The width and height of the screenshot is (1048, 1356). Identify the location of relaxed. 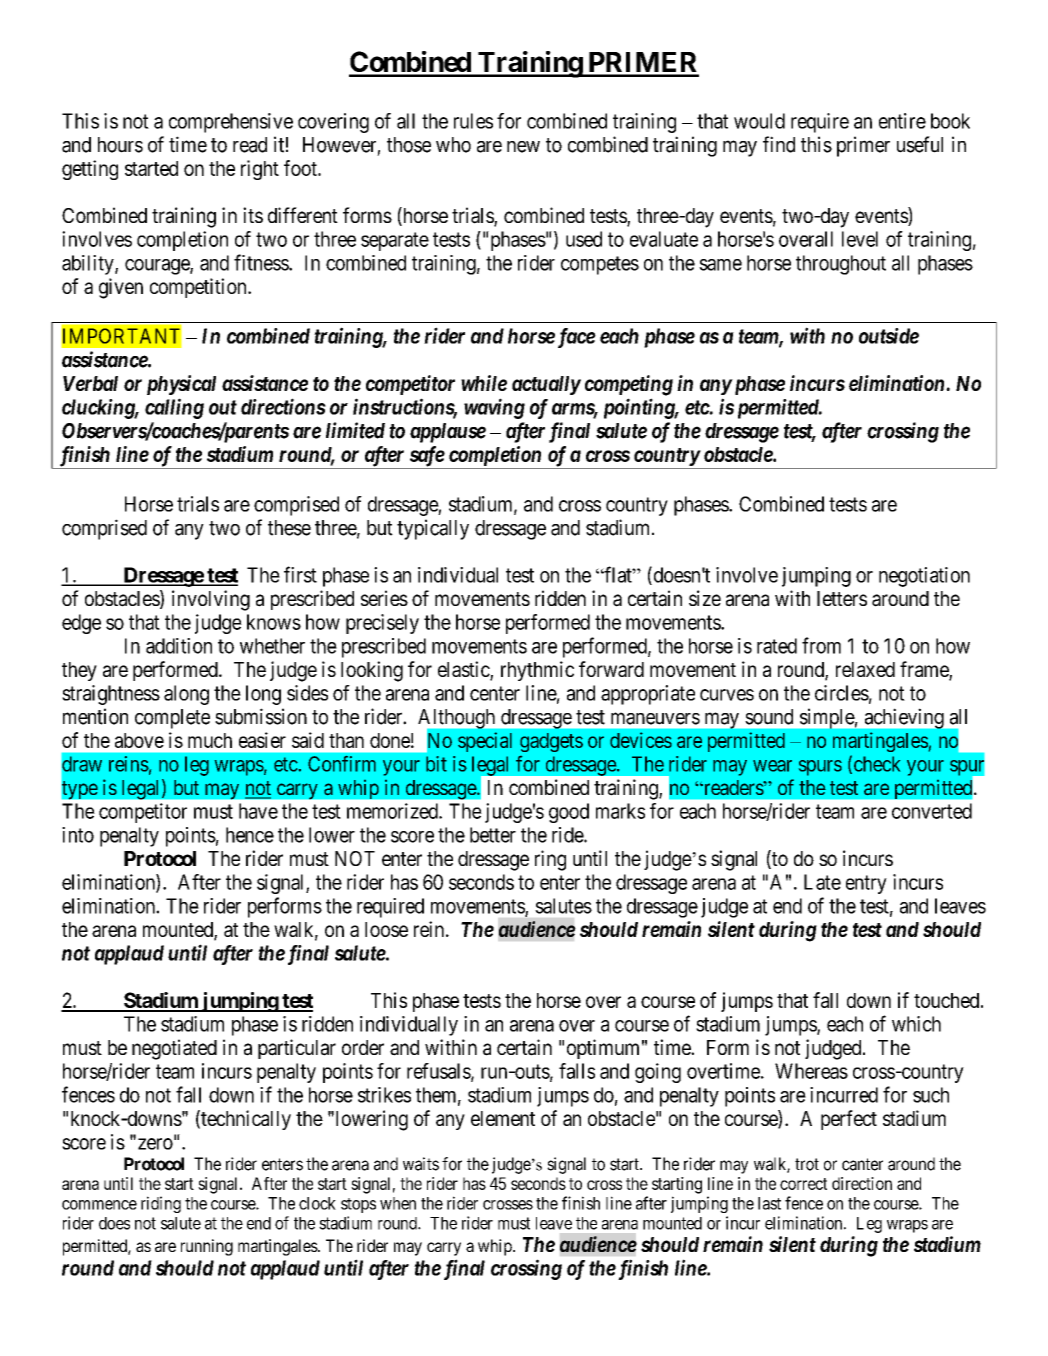
(865, 669).
